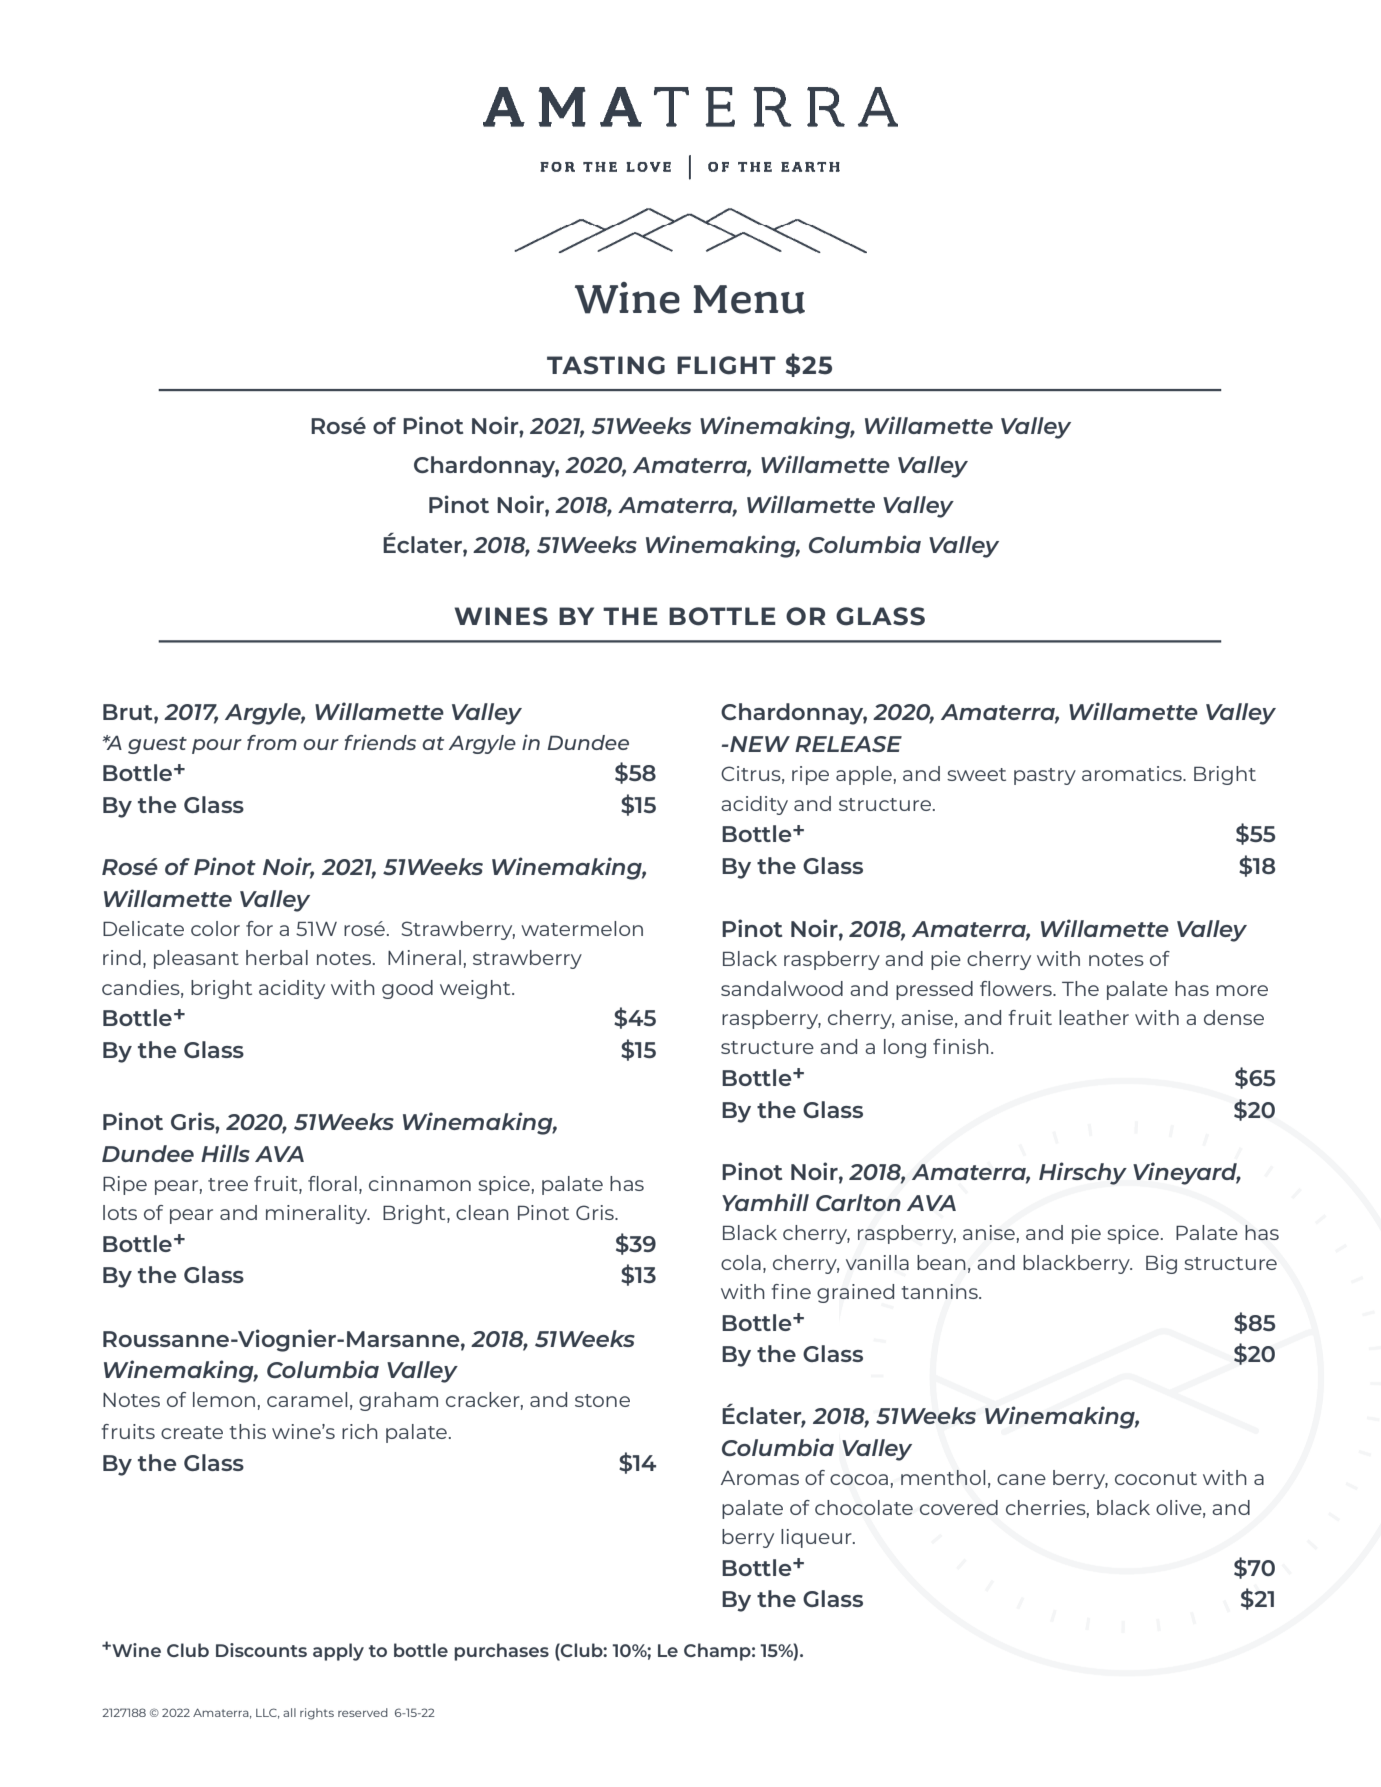 This screenshot has height=1787, width=1381. What do you see at coordinates (782, 988) in the screenshot?
I see `sandalwood` at bounding box center [782, 988].
